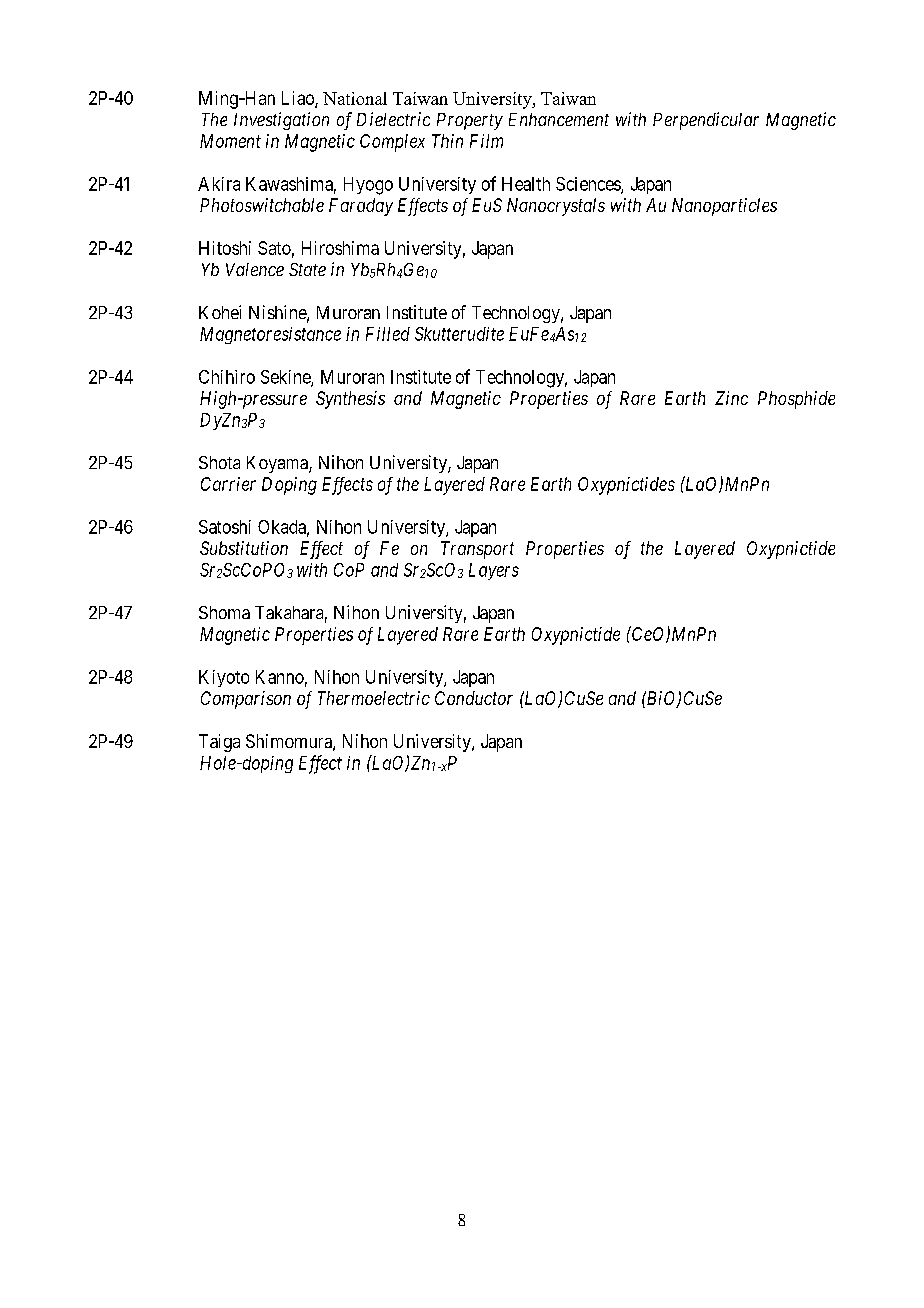  I want to click on Investigation, so click(281, 121).
